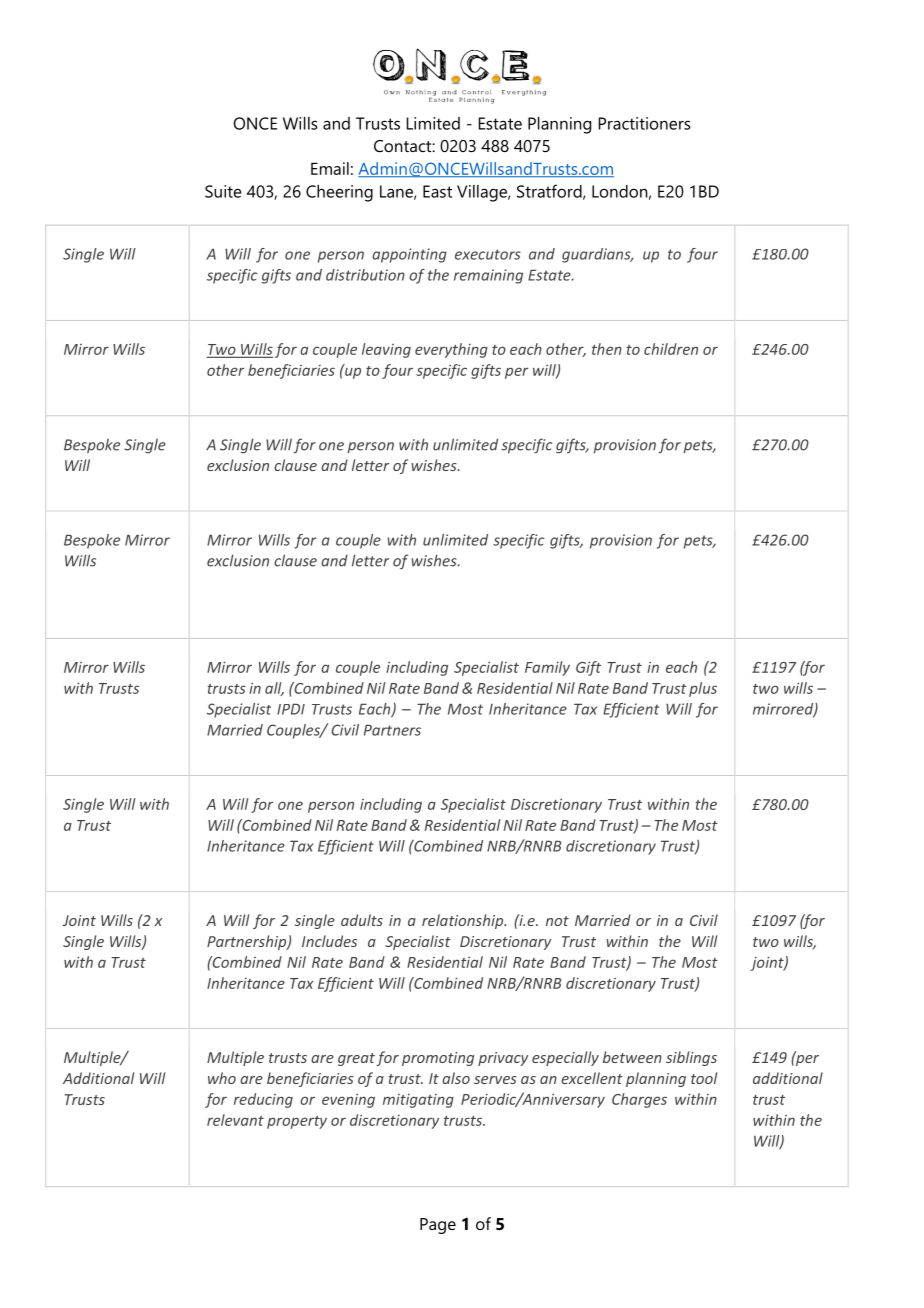 The height and width of the document is (1308, 924). Describe the element at coordinates (547, 668) in the document. I see `Family` at that location.
